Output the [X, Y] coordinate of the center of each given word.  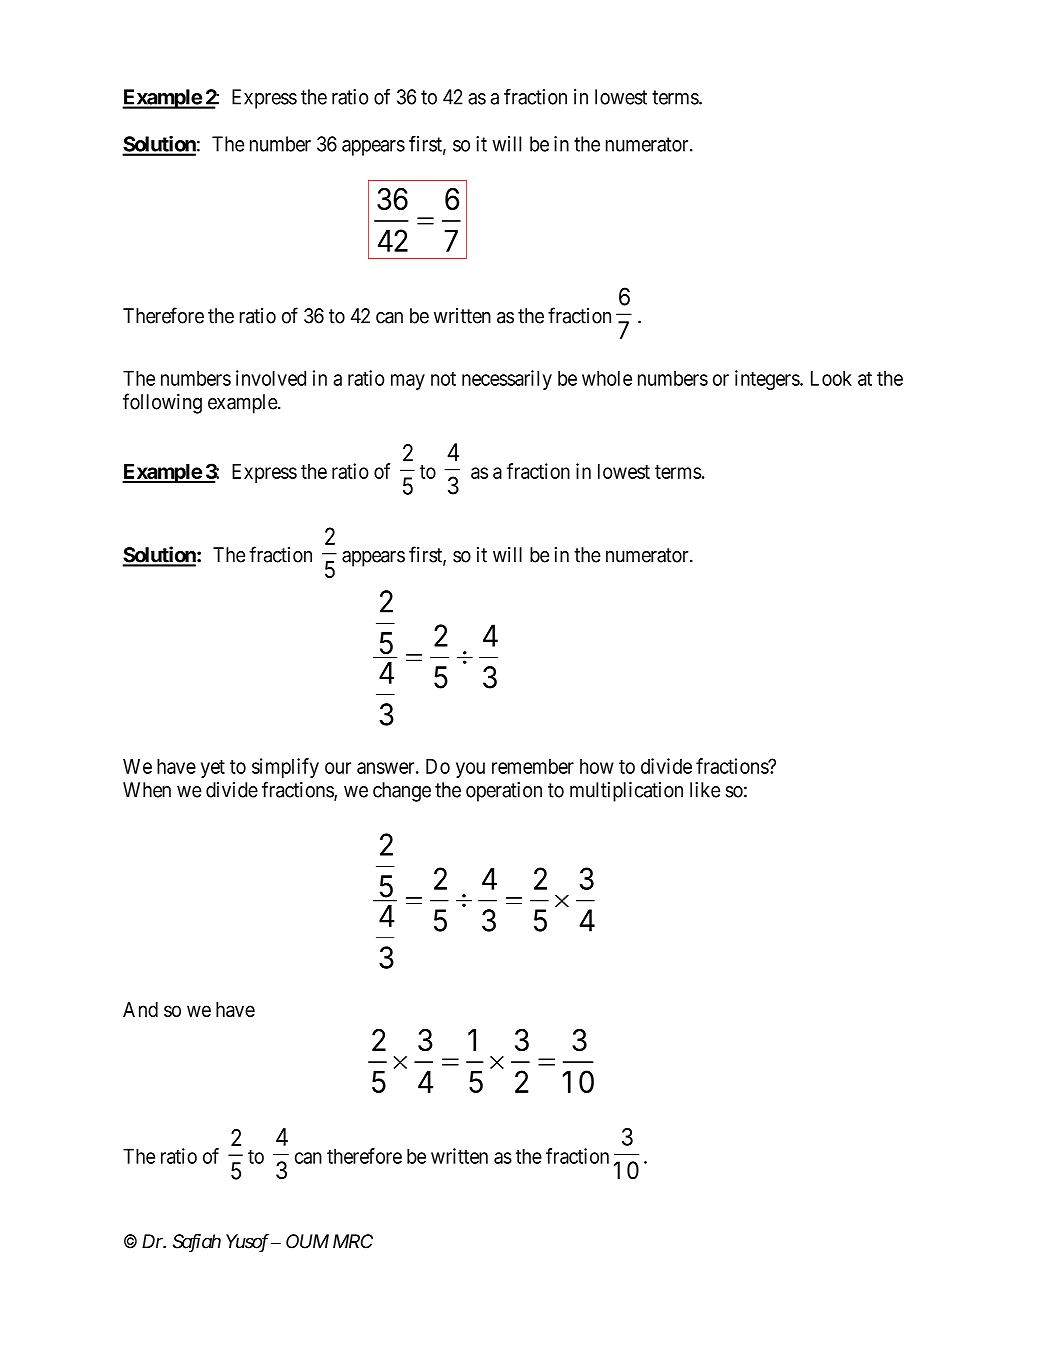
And [140, 1009]
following [162, 403]
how [597, 766]
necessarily [507, 380]
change [402, 792]
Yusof [247, 1243]
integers [768, 380]
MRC [353, 1241]
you [470, 770]
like [705, 790]
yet [213, 769]
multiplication [626, 792]
